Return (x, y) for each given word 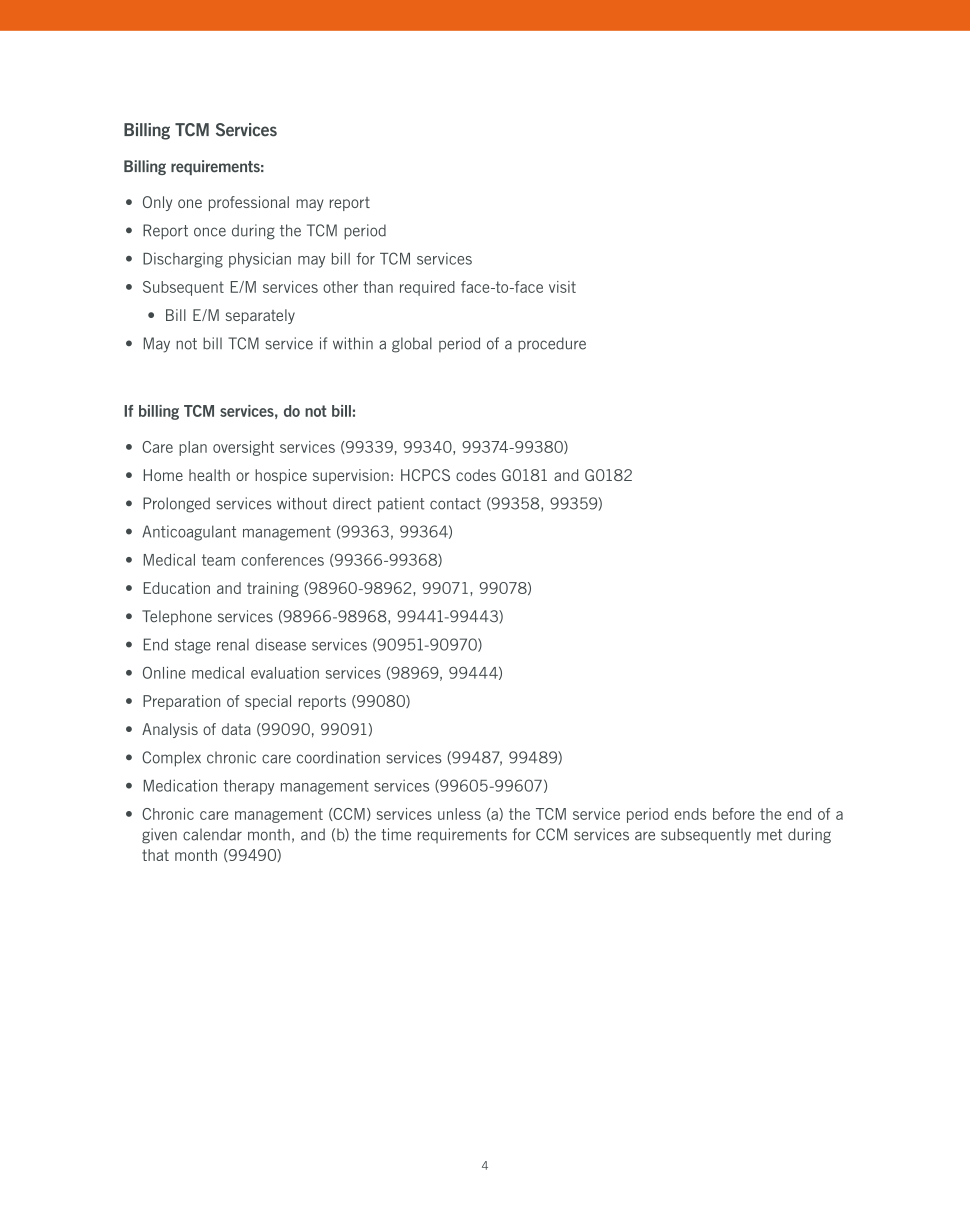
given (159, 836)
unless (459, 814)
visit (562, 287)
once (210, 232)
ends (690, 814)
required (427, 288)
